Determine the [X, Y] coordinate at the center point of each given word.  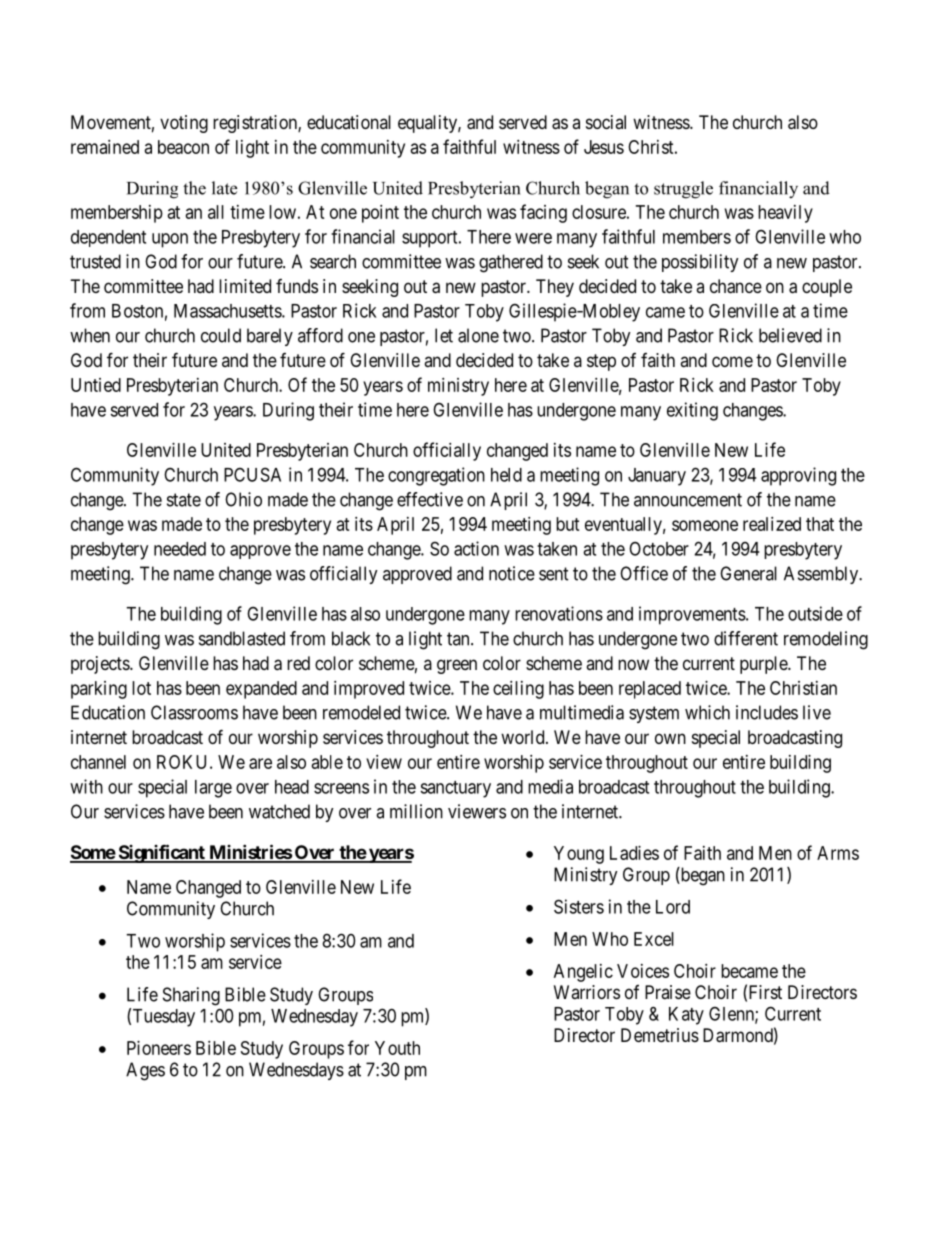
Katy [686, 1016]
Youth [397, 1048]
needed [180, 549]
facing [543, 213]
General [748, 573]
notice [512, 573]
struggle [683, 190]
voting [184, 124]
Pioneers [159, 1048]
